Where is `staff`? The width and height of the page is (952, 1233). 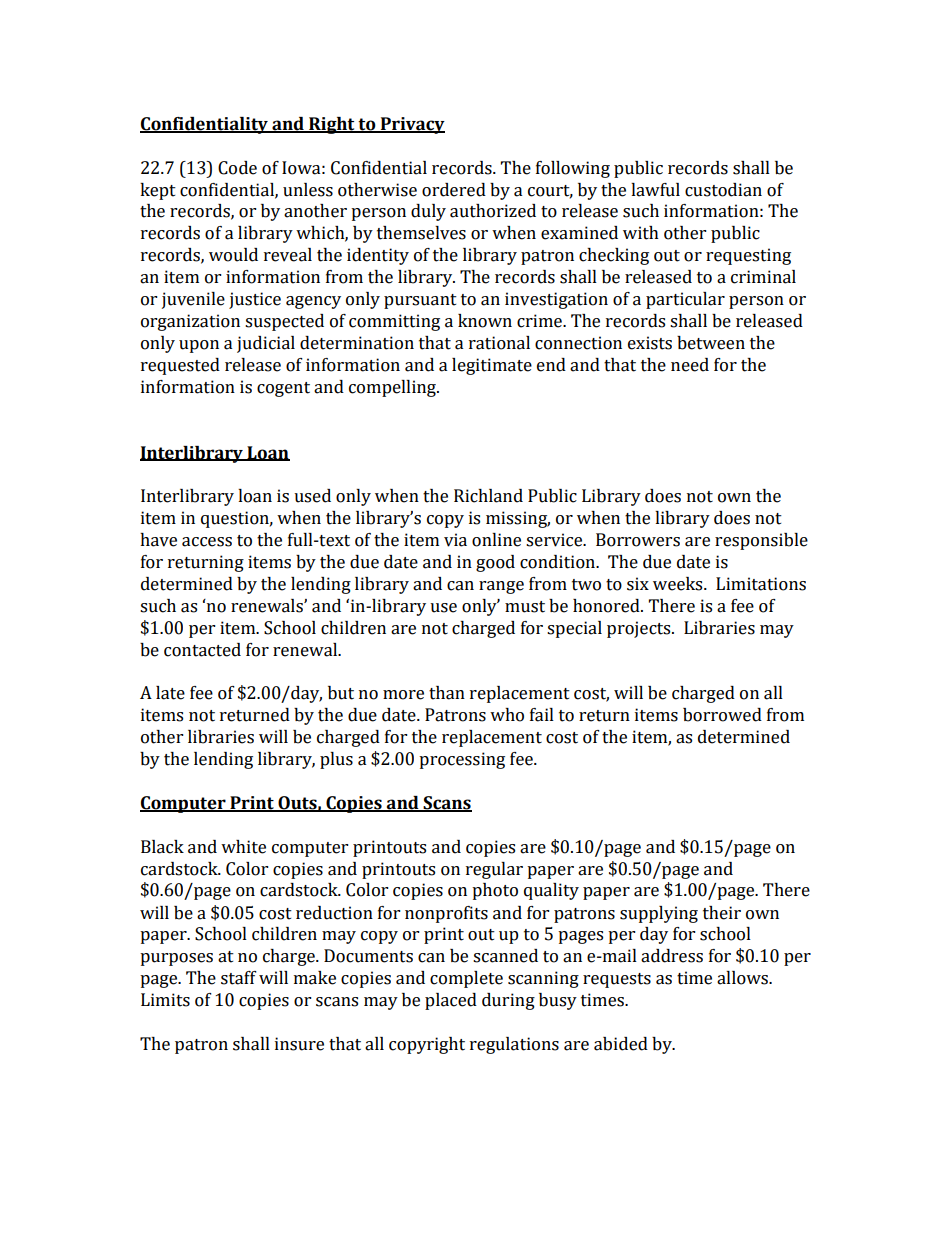 staff is located at coordinates (239, 978).
